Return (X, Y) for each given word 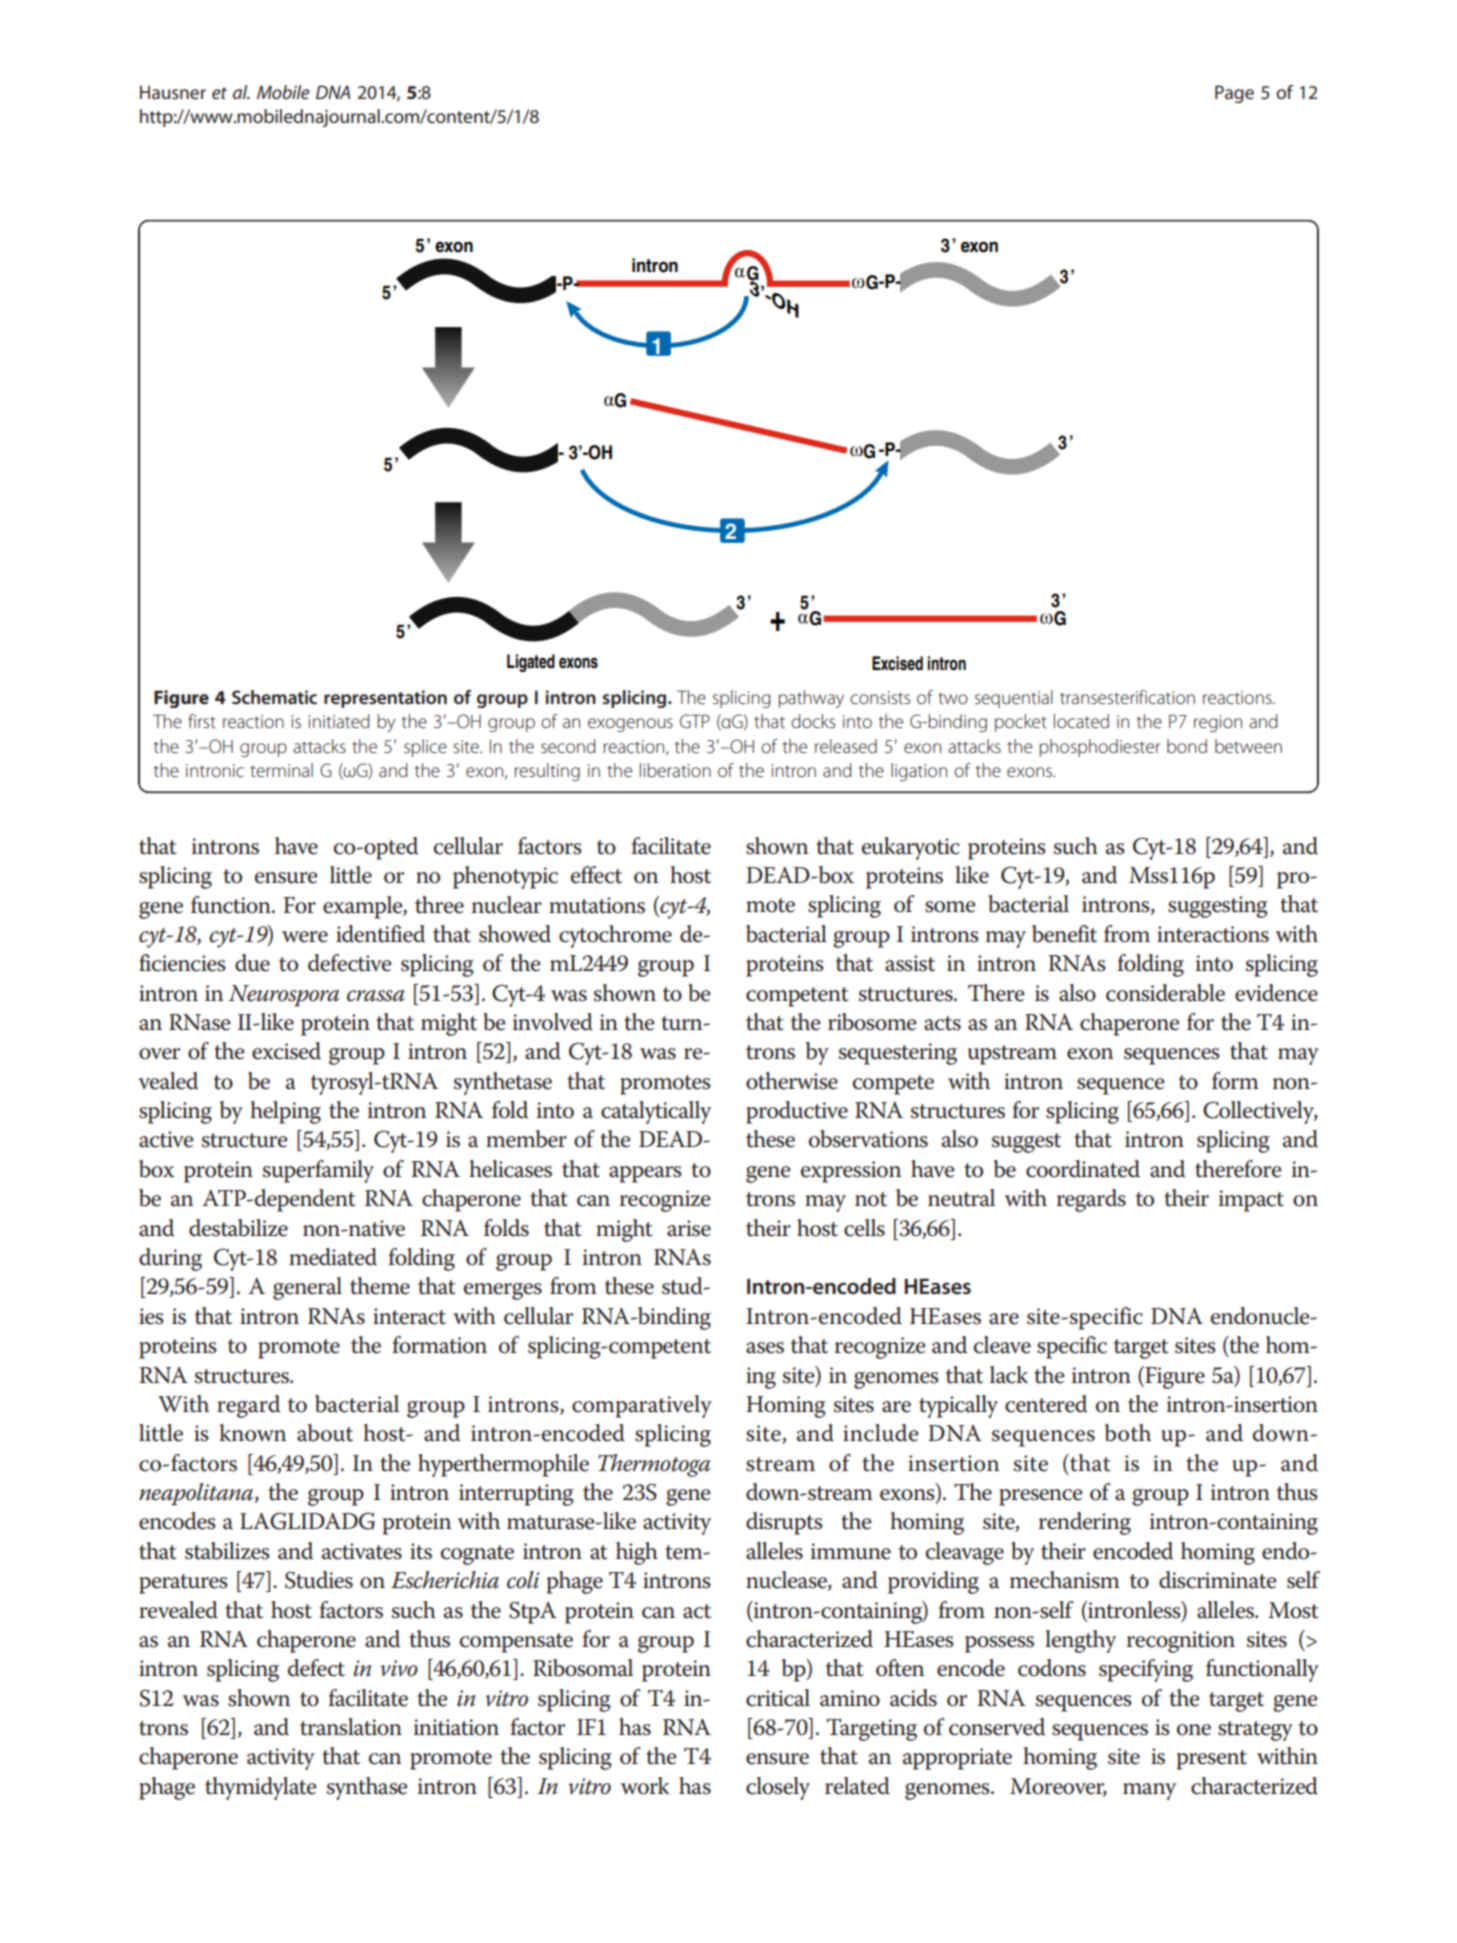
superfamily (318, 1171)
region (1218, 723)
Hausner (173, 92)
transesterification (1127, 697)
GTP (695, 721)
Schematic (274, 697)
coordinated (1083, 1169)
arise (689, 1228)
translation (351, 1727)
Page (1234, 94)
